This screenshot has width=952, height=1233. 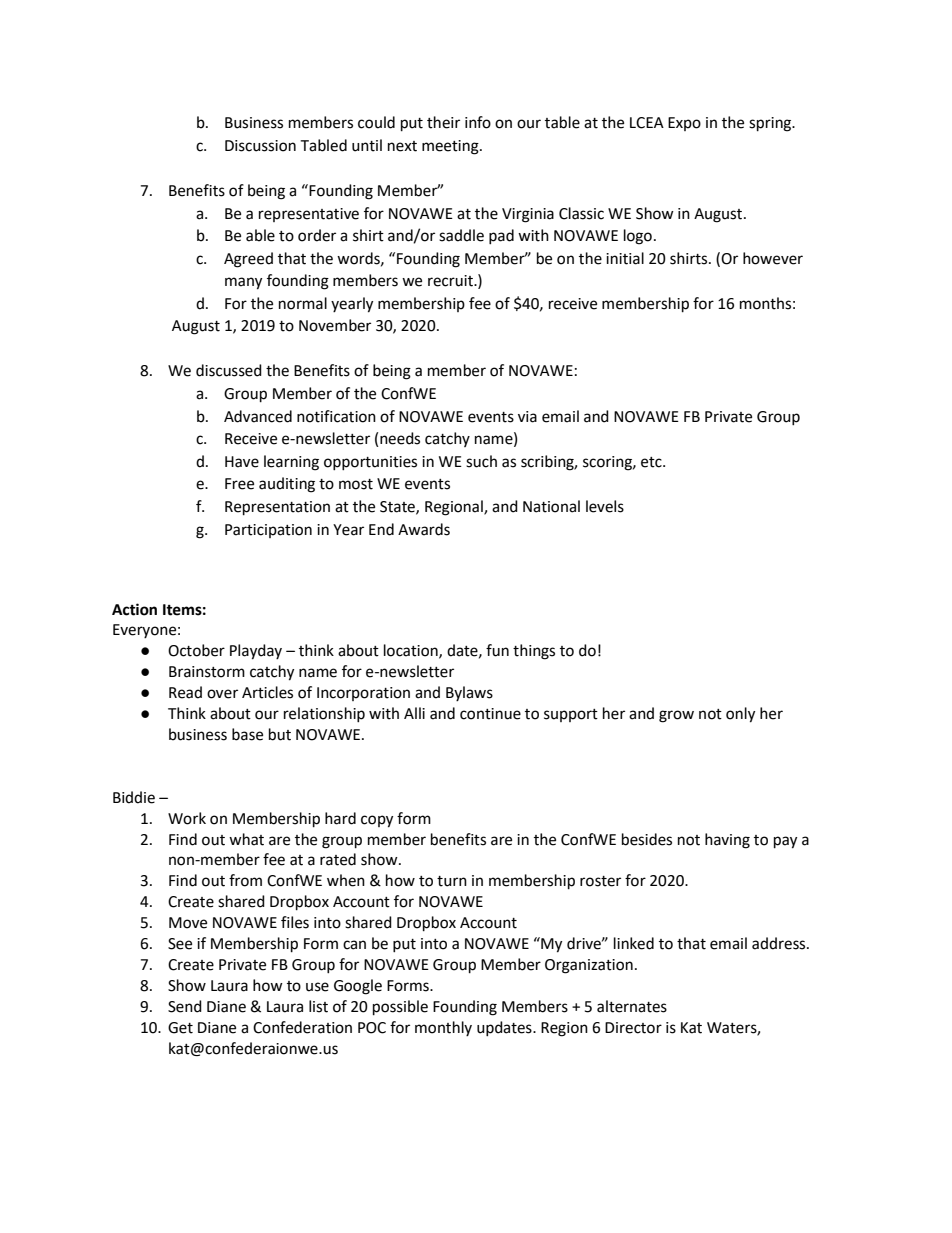 What do you see at coordinates (260, 146) in the screenshot?
I see `Discussion` at bounding box center [260, 146].
